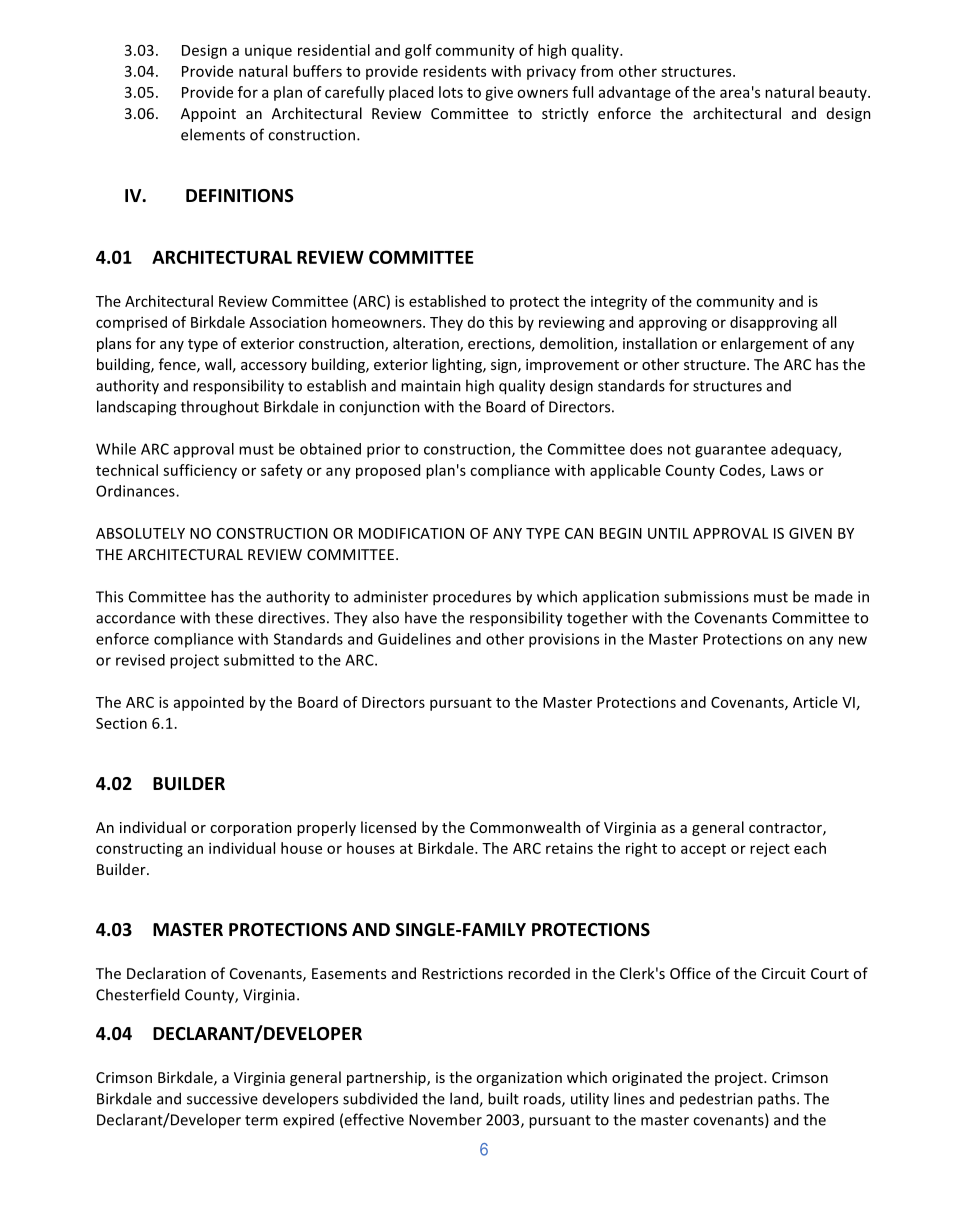 The image size is (967, 1232). Describe the element at coordinates (131, 323) in the page. I see `comprised` at that location.
